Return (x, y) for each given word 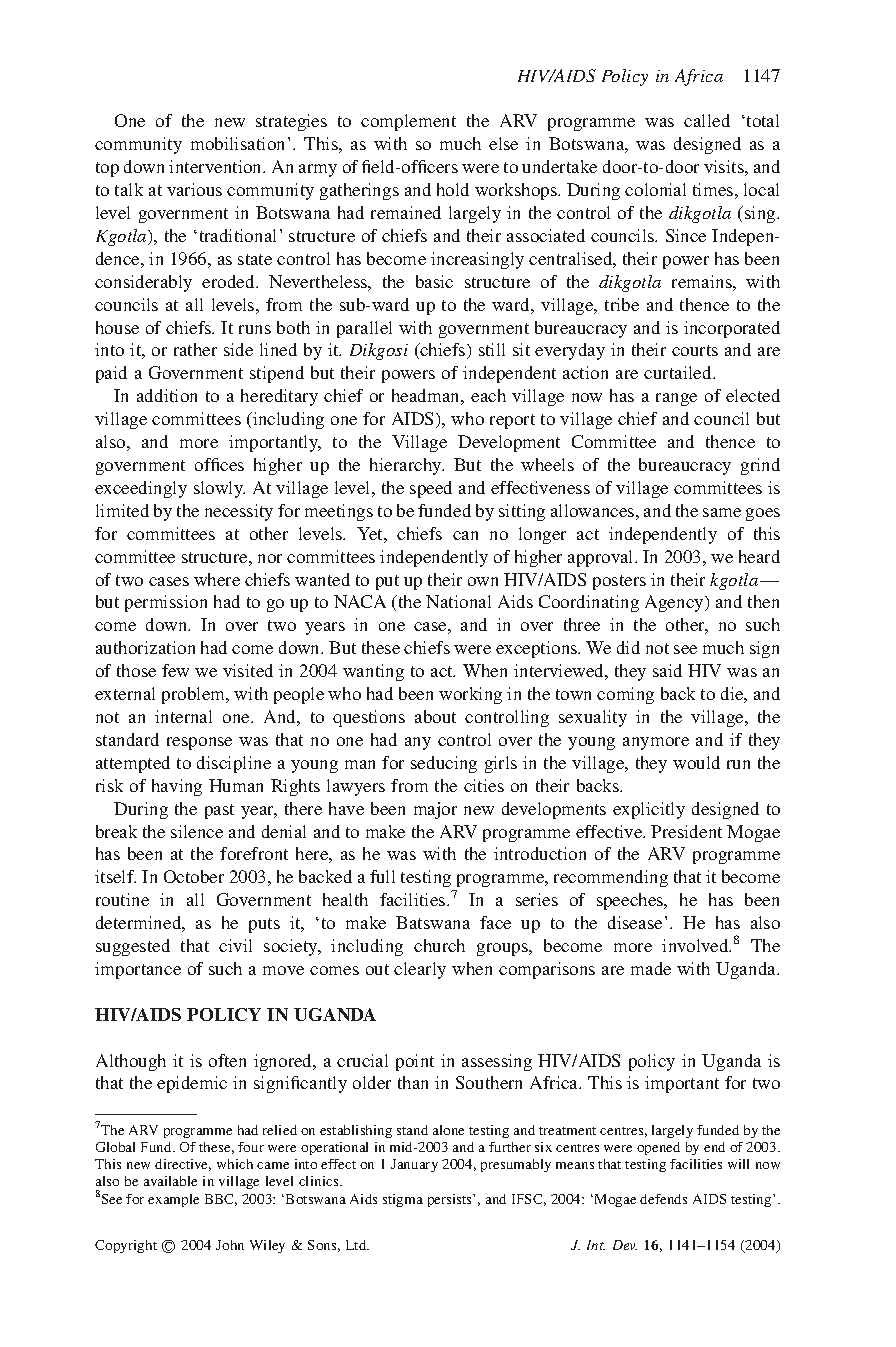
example (173, 1200)
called (707, 120)
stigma (403, 1200)
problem (195, 695)
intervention (217, 166)
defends (663, 1199)
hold (453, 189)
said (667, 670)
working (470, 695)
